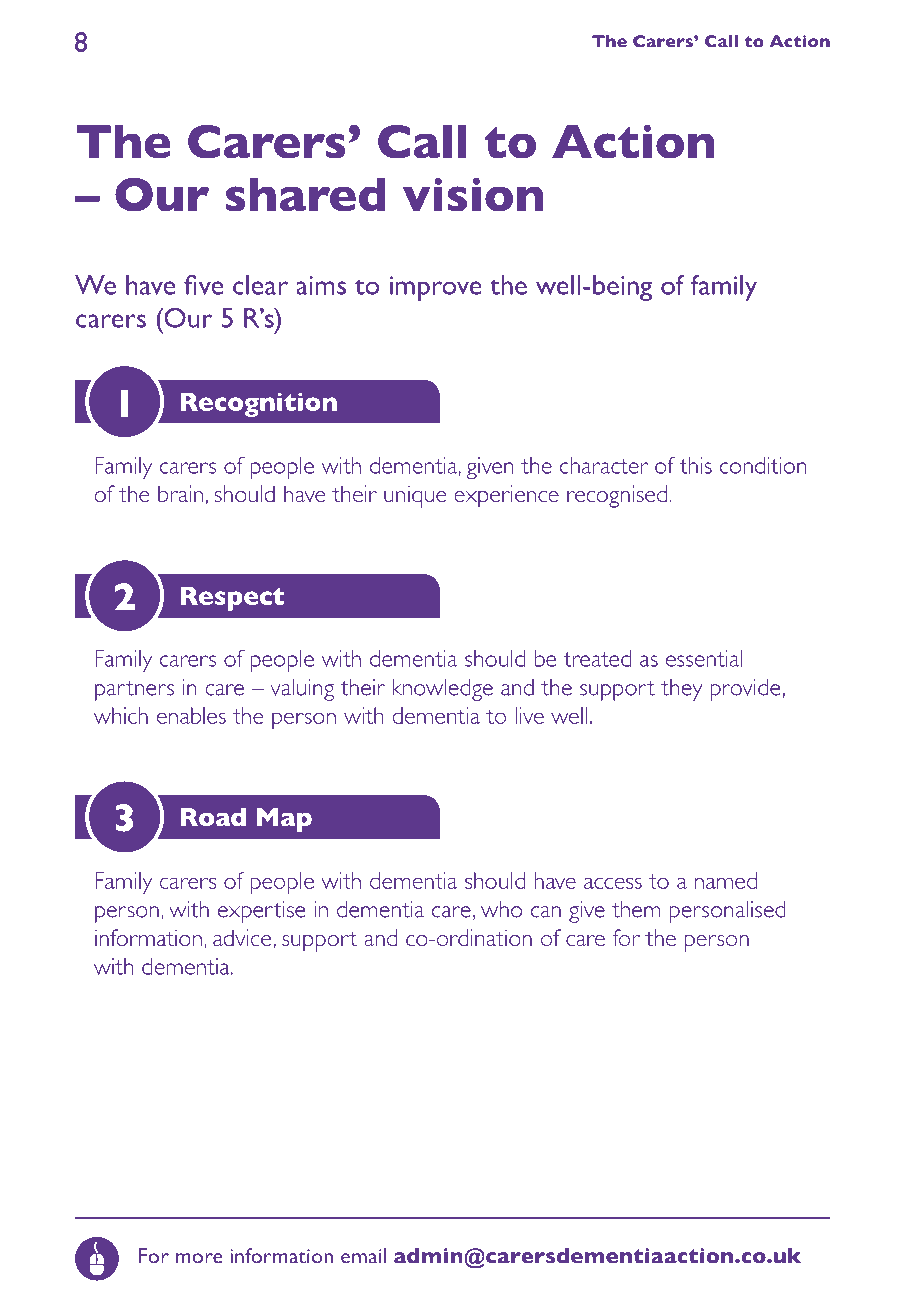 The image size is (924, 1311). Describe the element at coordinates (696, 465) in the screenshot. I see `this` at that location.
